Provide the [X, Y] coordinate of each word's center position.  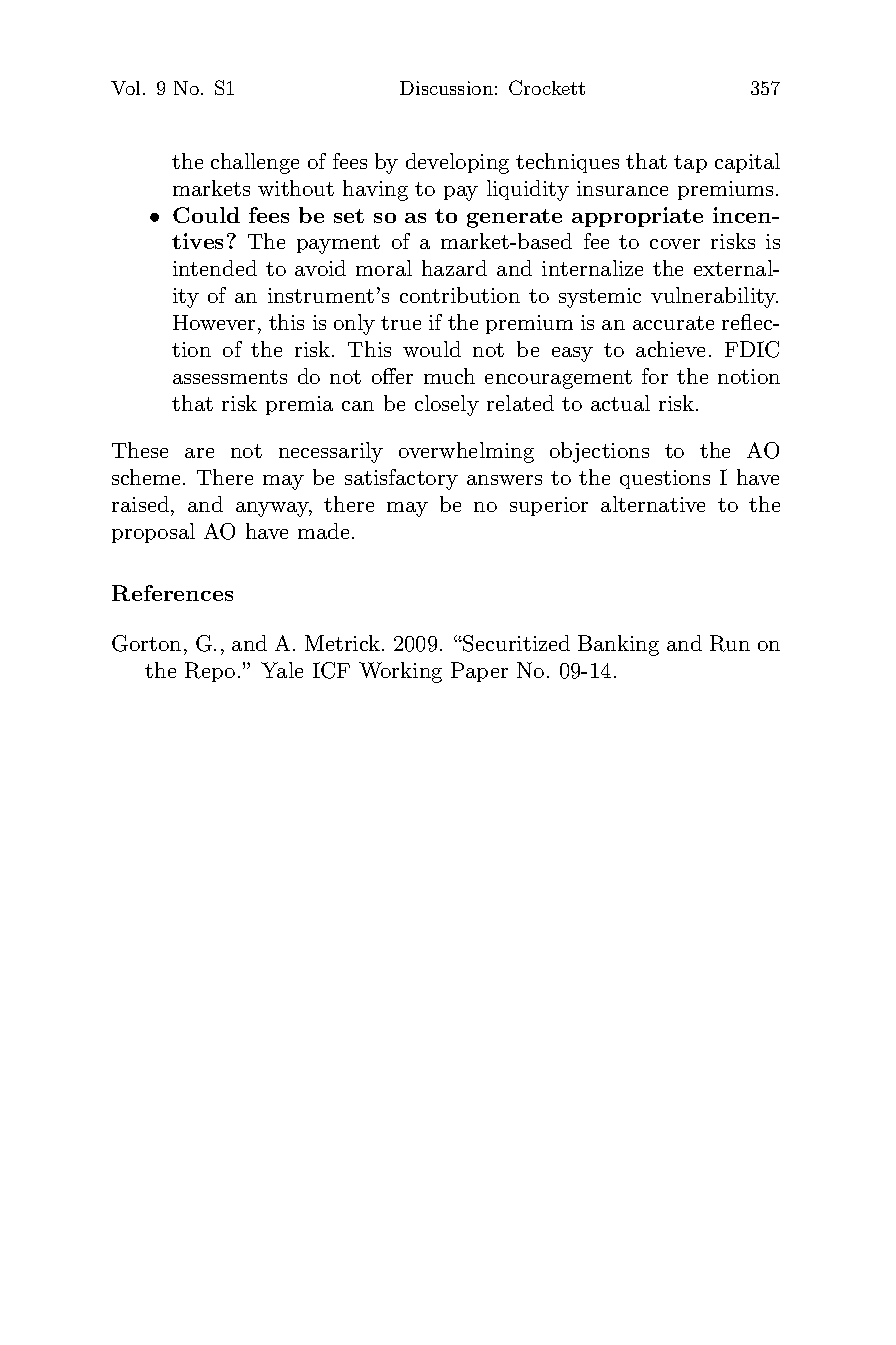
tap [690, 164]
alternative [653, 504]
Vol [125, 88]
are [199, 453]
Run [730, 643]
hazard [454, 268]
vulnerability [714, 297]
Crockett [547, 87]
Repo [210, 672]
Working [400, 672]
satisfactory [401, 479]
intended [215, 268]
